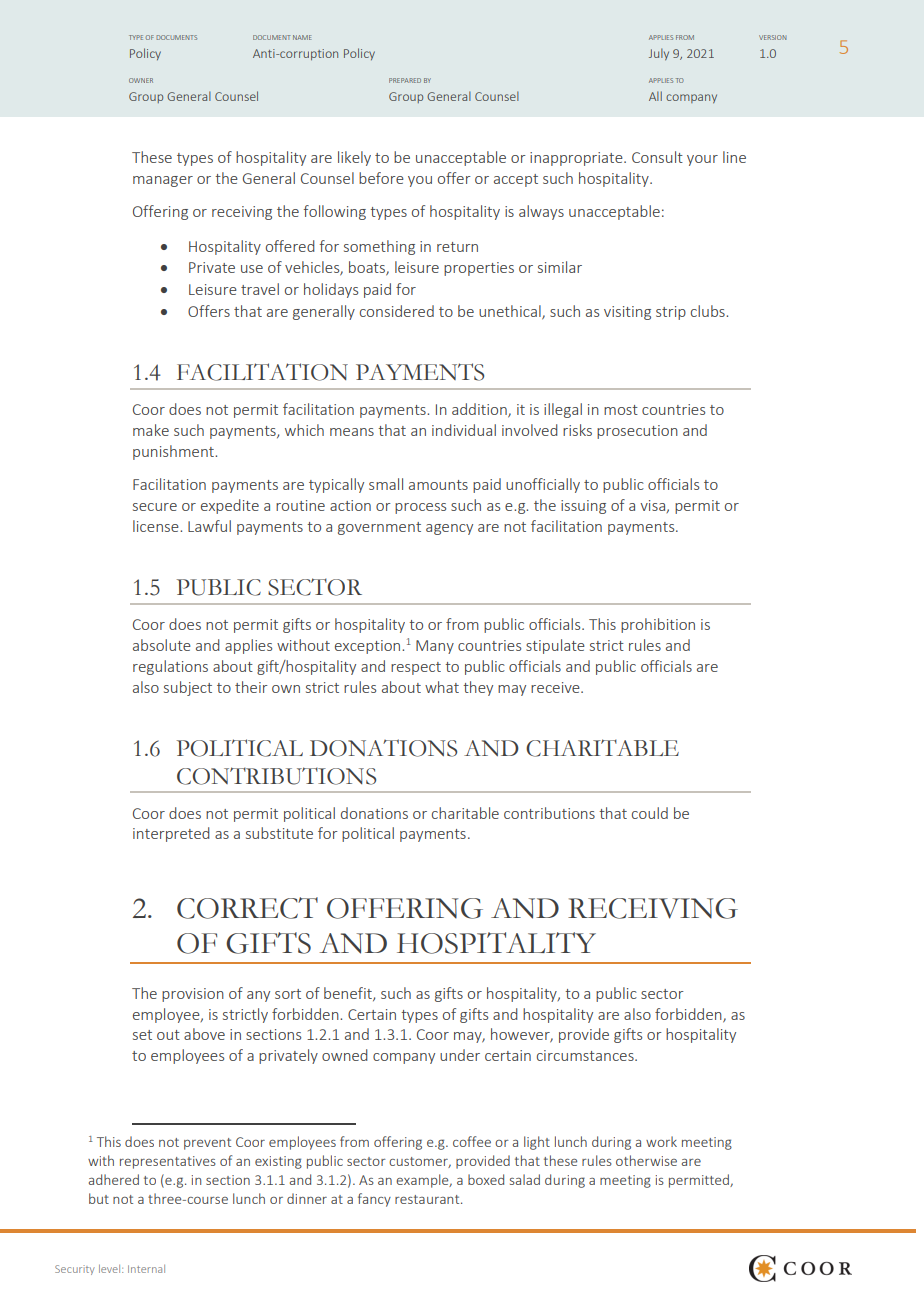 This screenshot has height=1308, width=924. What do you see at coordinates (586, 1055) in the screenshot?
I see `circumstances` at bounding box center [586, 1055].
